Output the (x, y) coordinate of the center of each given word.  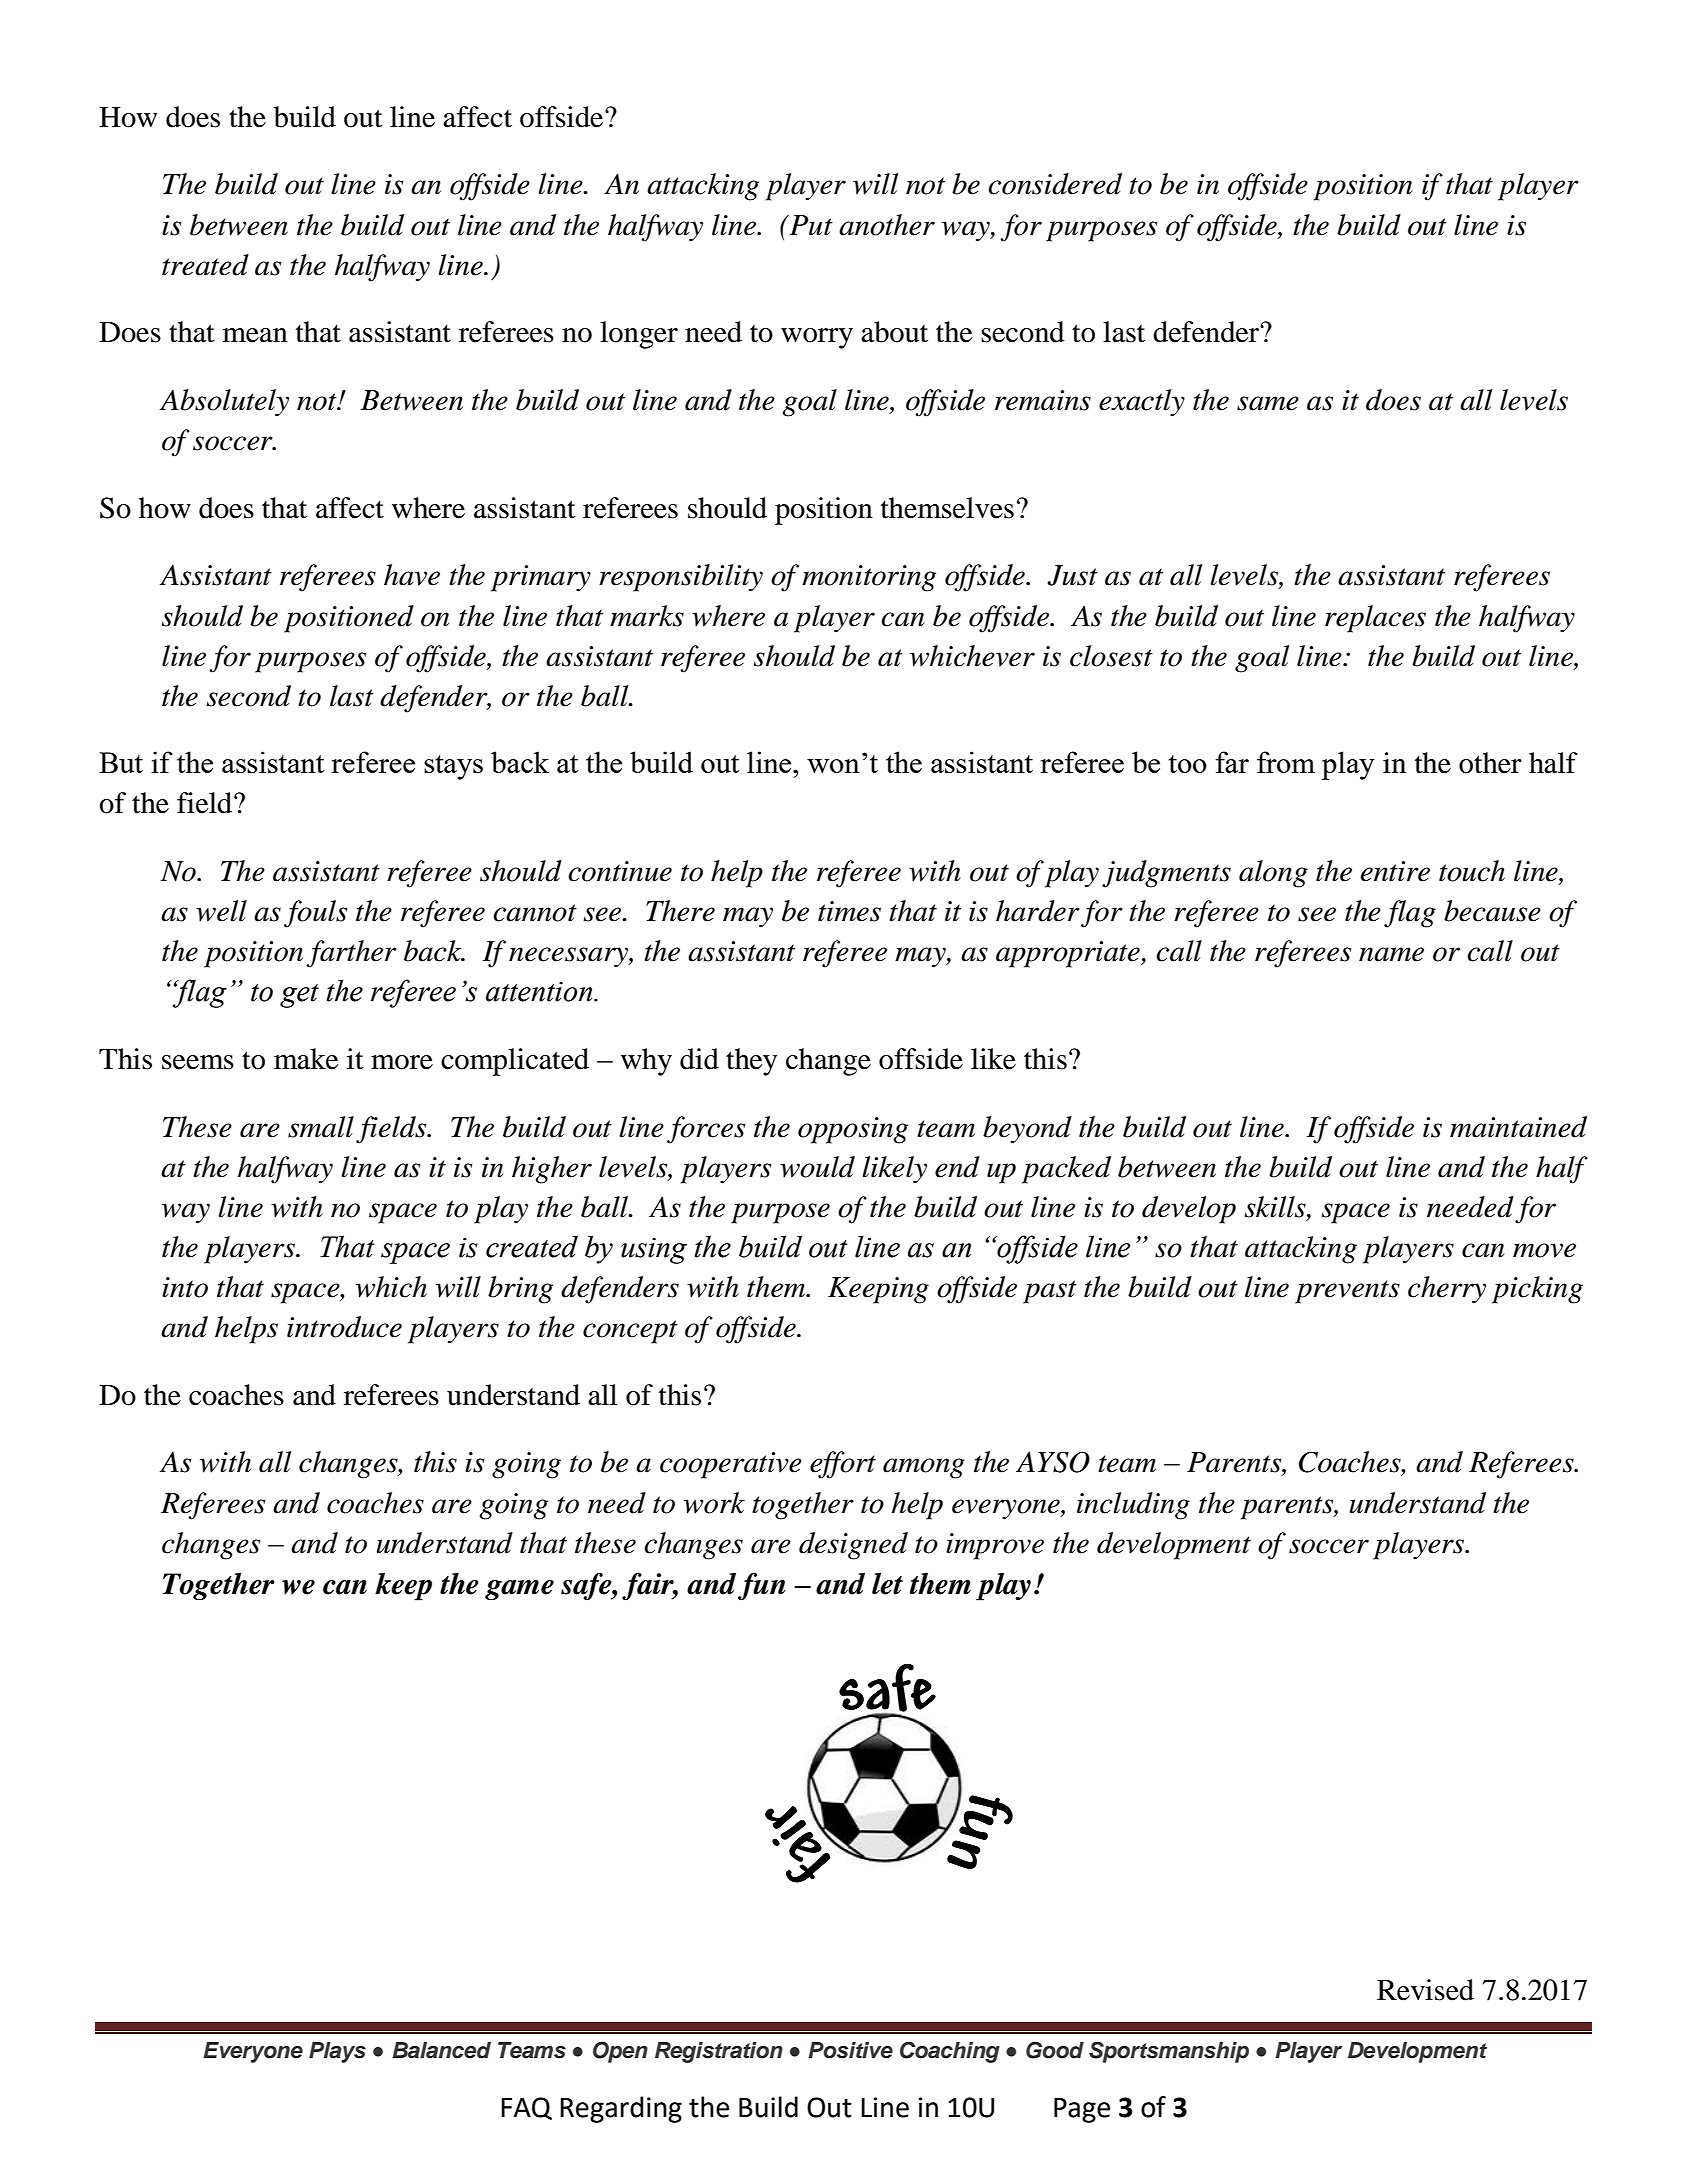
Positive (850, 2050)
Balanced (441, 2050)
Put (810, 225)
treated (205, 265)
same (1268, 403)
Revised (1425, 1990)
